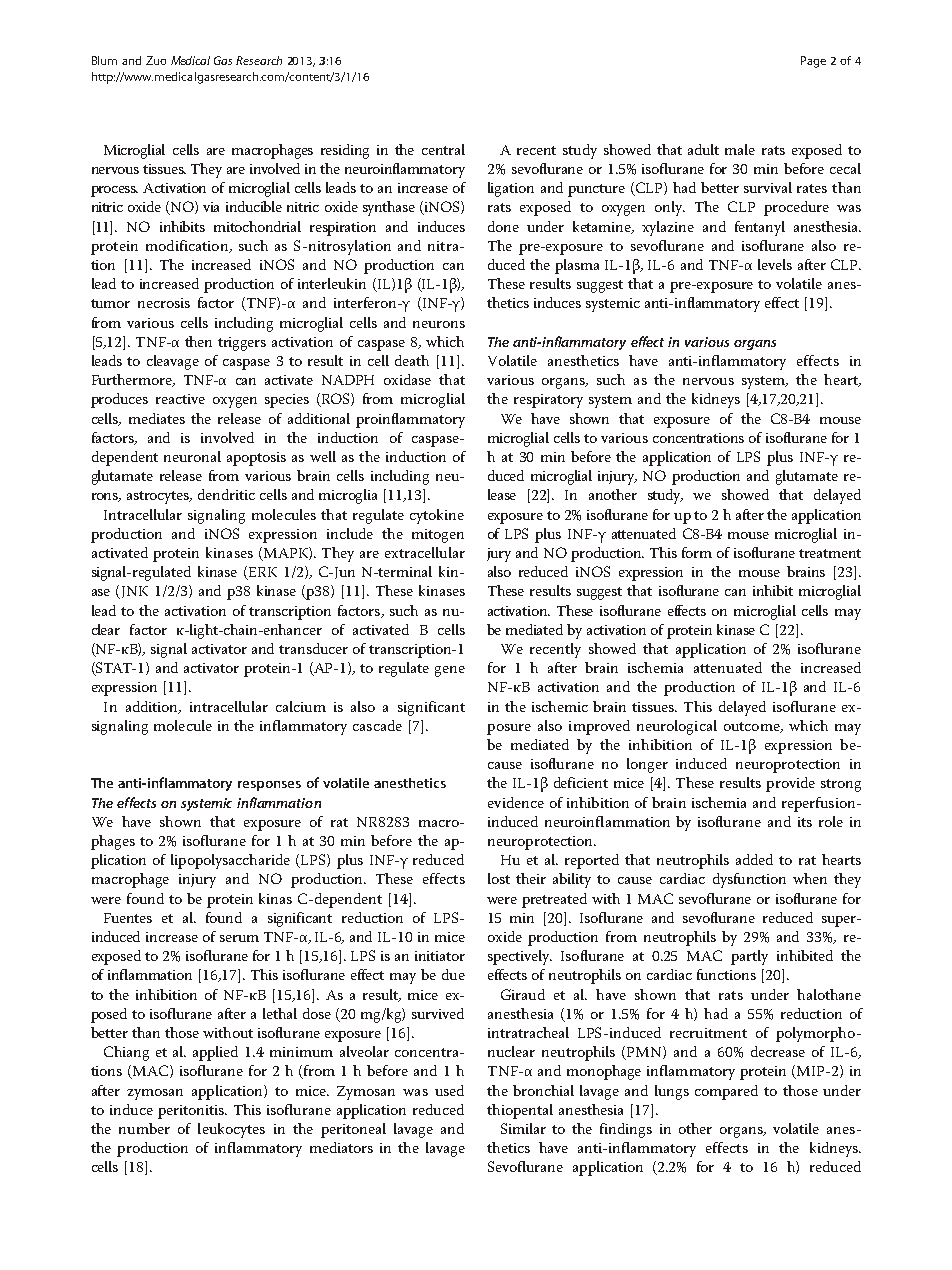 This screenshot has height=1270, width=952. What do you see at coordinates (697, 552) in the screenshot?
I see `form` at bounding box center [697, 552].
